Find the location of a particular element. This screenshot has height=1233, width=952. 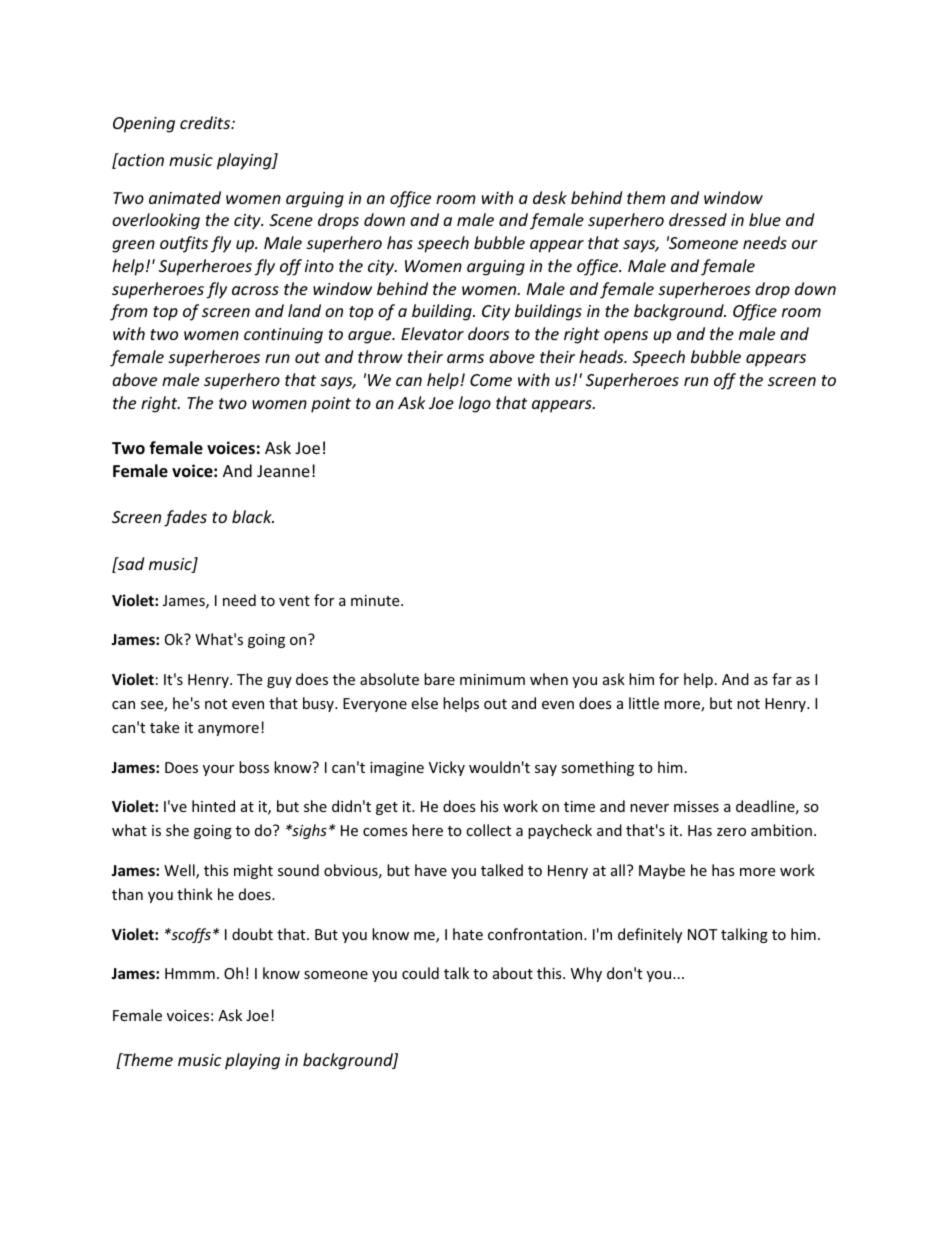

your is located at coordinates (218, 770).
